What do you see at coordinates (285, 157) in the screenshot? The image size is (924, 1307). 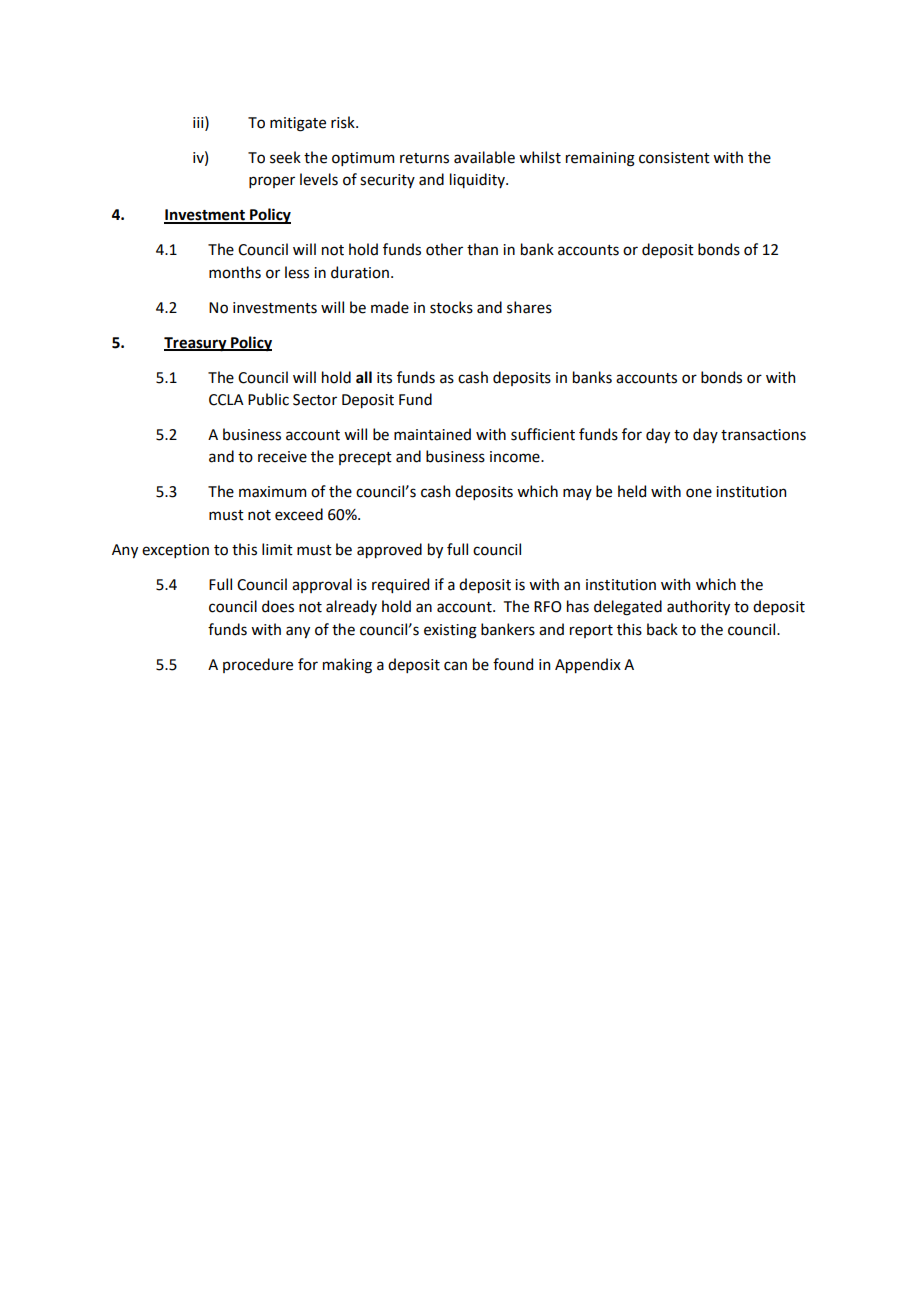 I see `seek` at bounding box center [285, 157].
